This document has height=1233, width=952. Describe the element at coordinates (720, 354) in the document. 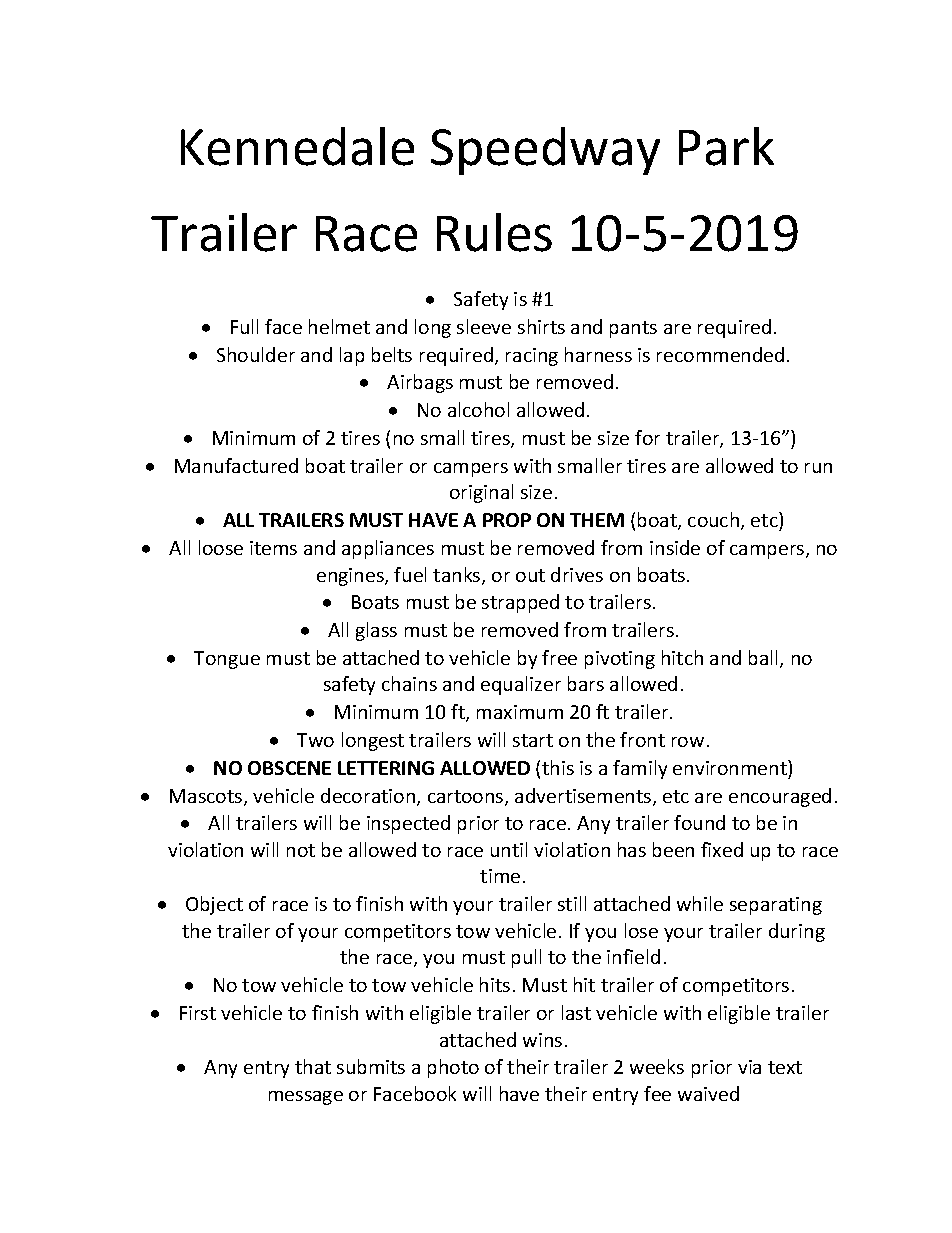

I see `recommended` at that location.
